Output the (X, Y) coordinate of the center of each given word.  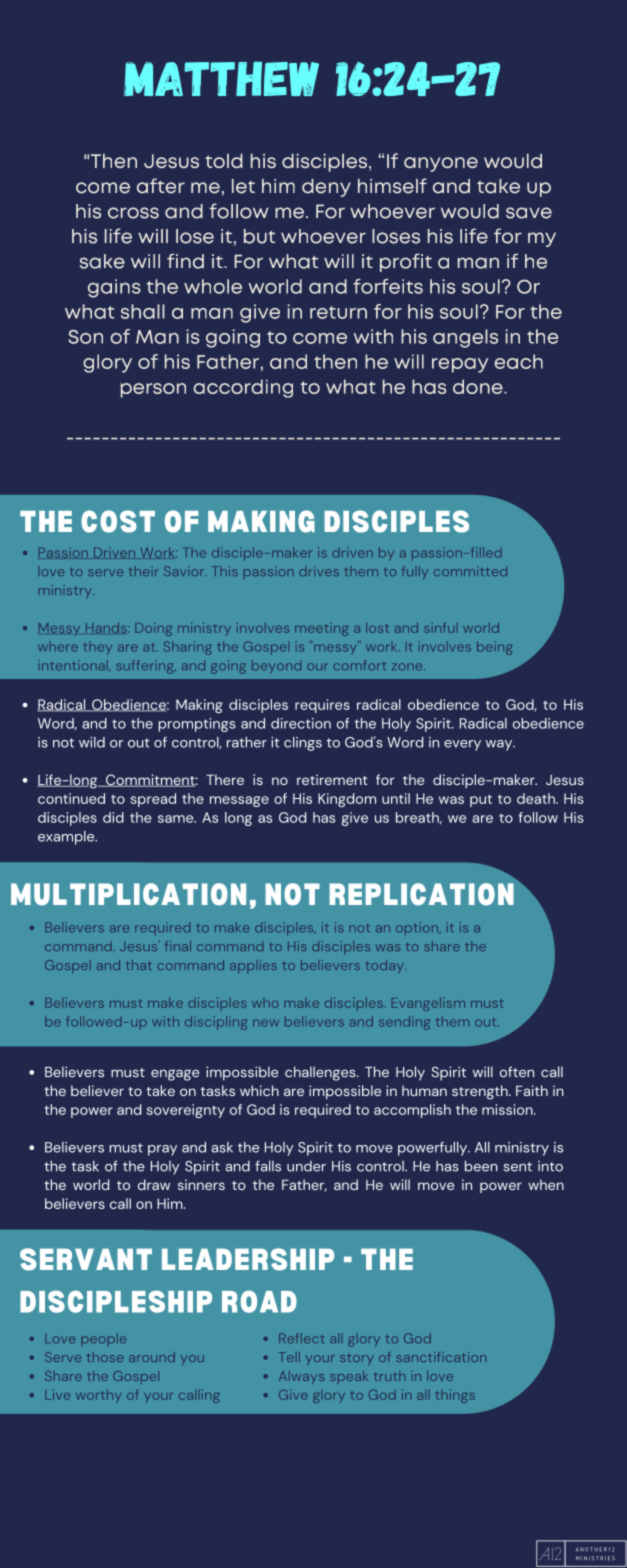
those (105, 1357)
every (462, 745)
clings (303, 744)
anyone (441, 164)
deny (326, 188)
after (161, 186)
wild (92, 742)
